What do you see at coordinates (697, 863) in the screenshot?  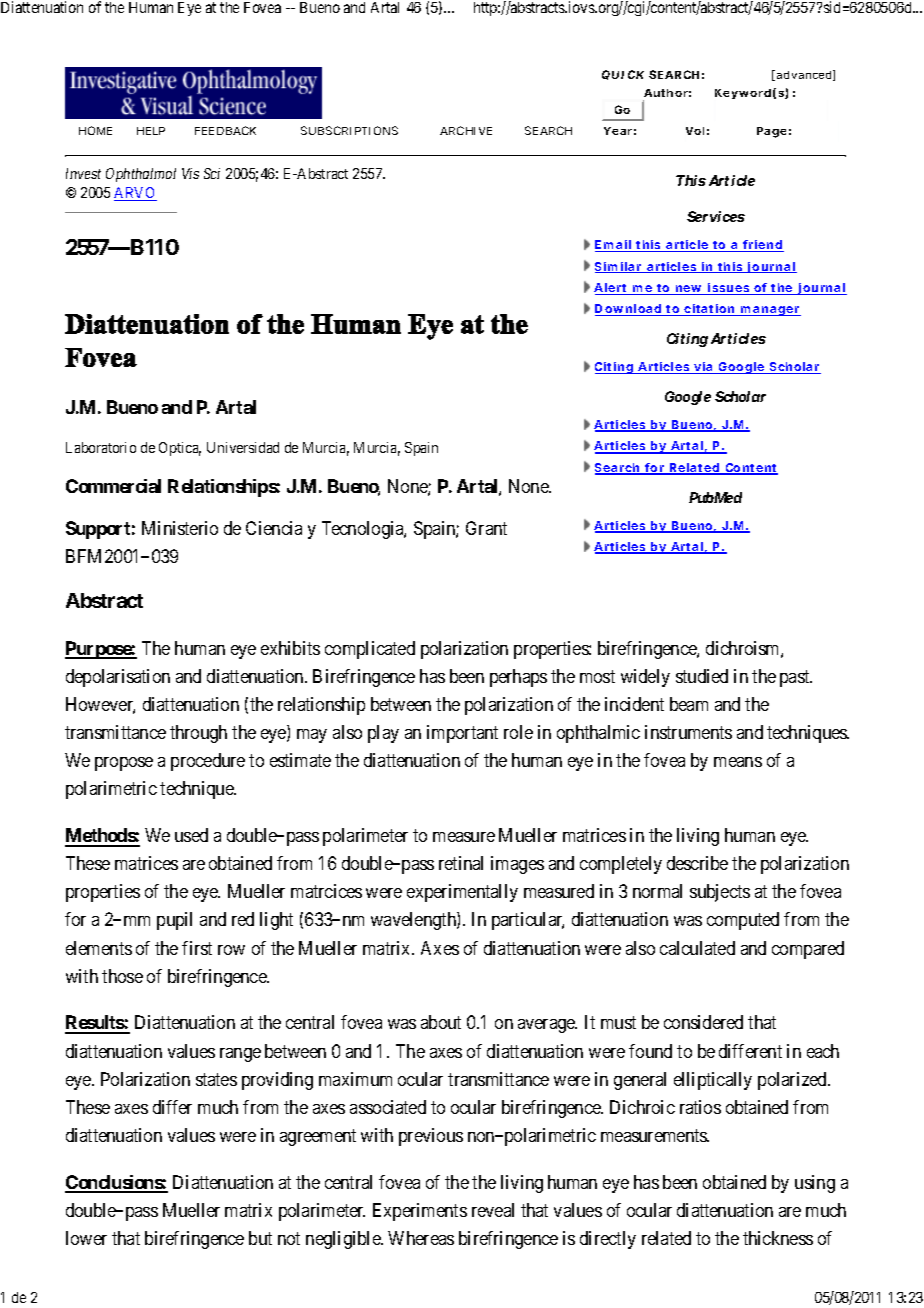 I see `describe` at bounding box center [697, 863].
